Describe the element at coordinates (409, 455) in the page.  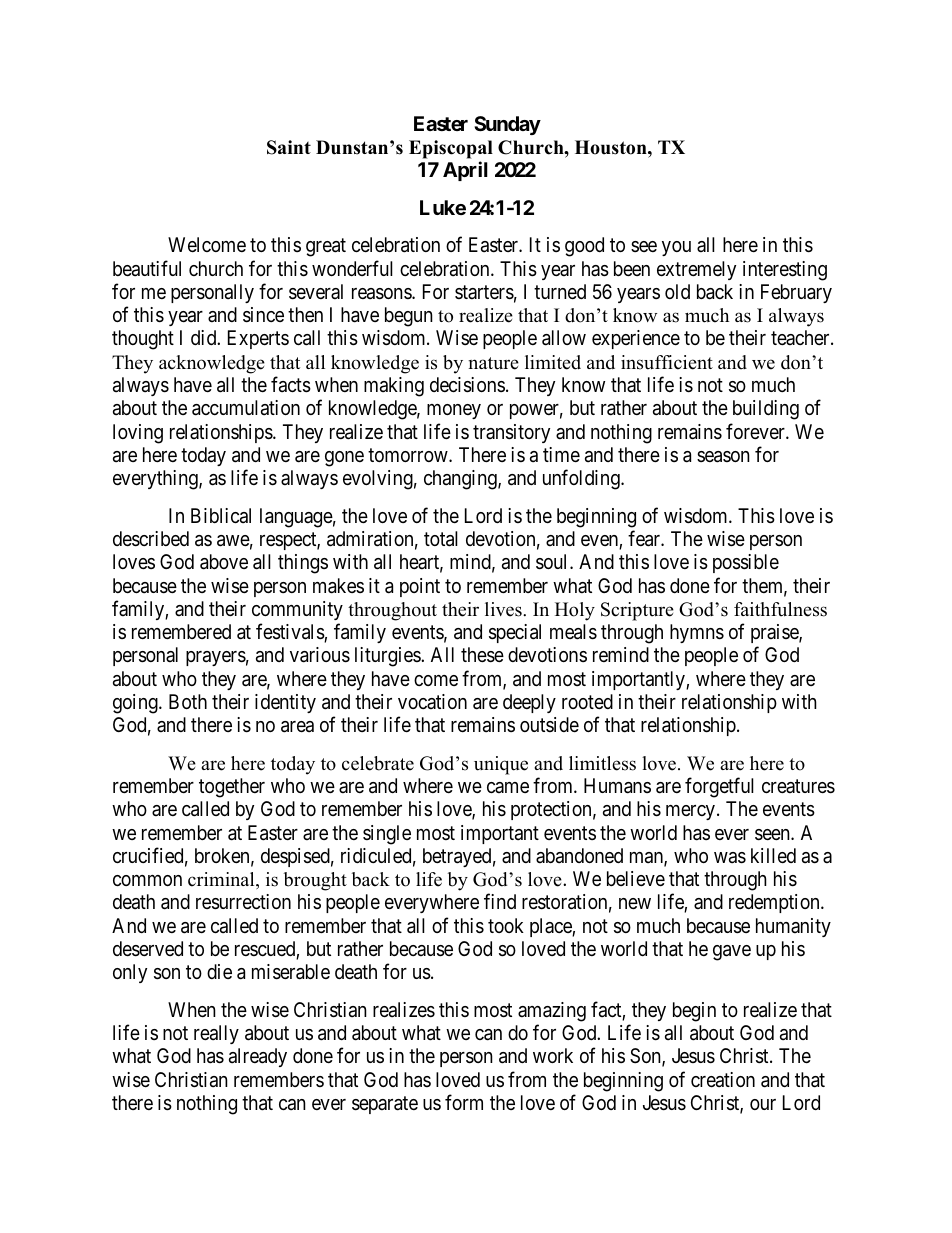
I see `tomorrow` at that location.
